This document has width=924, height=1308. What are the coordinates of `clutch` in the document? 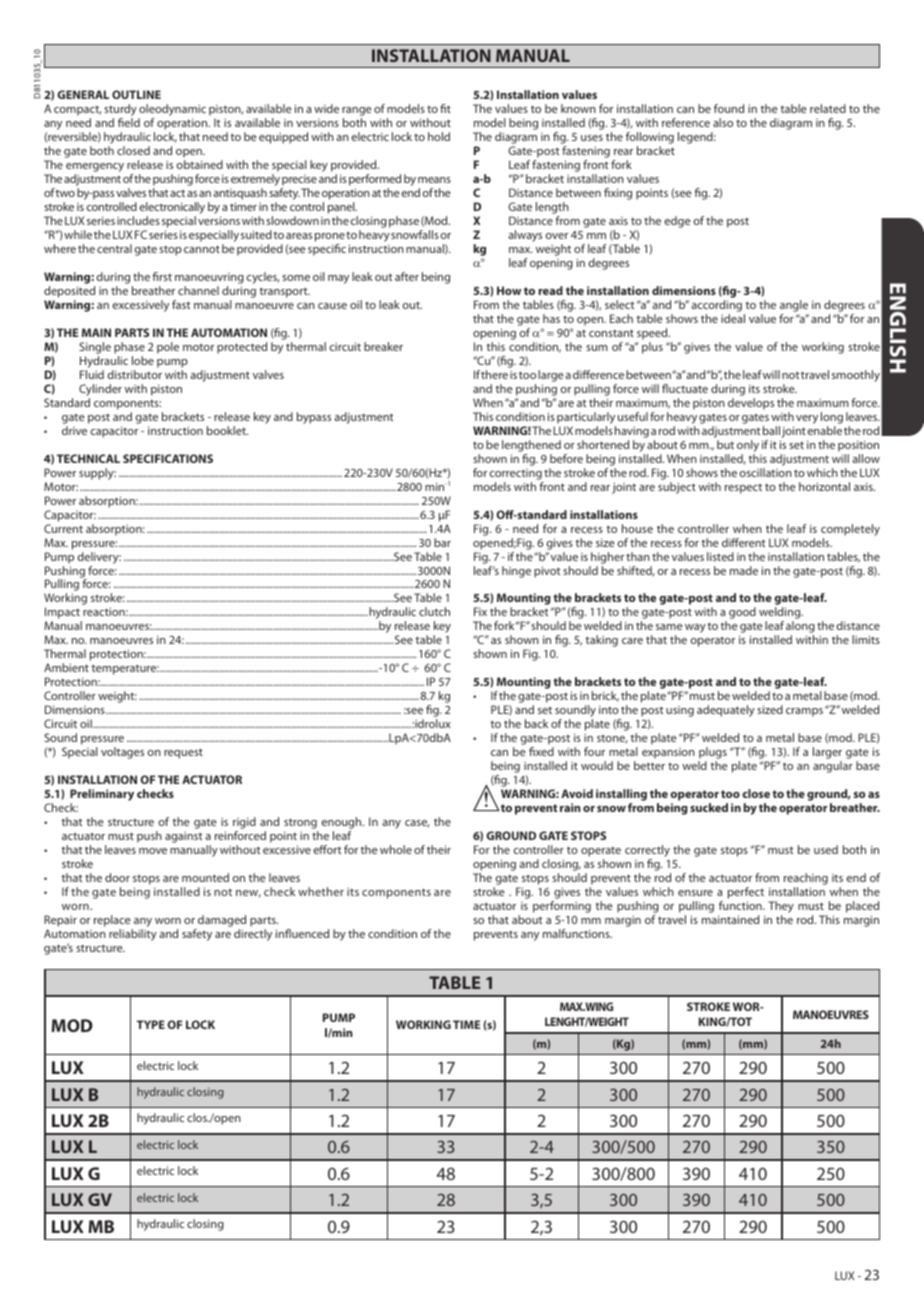 It's located at (434, 611).
